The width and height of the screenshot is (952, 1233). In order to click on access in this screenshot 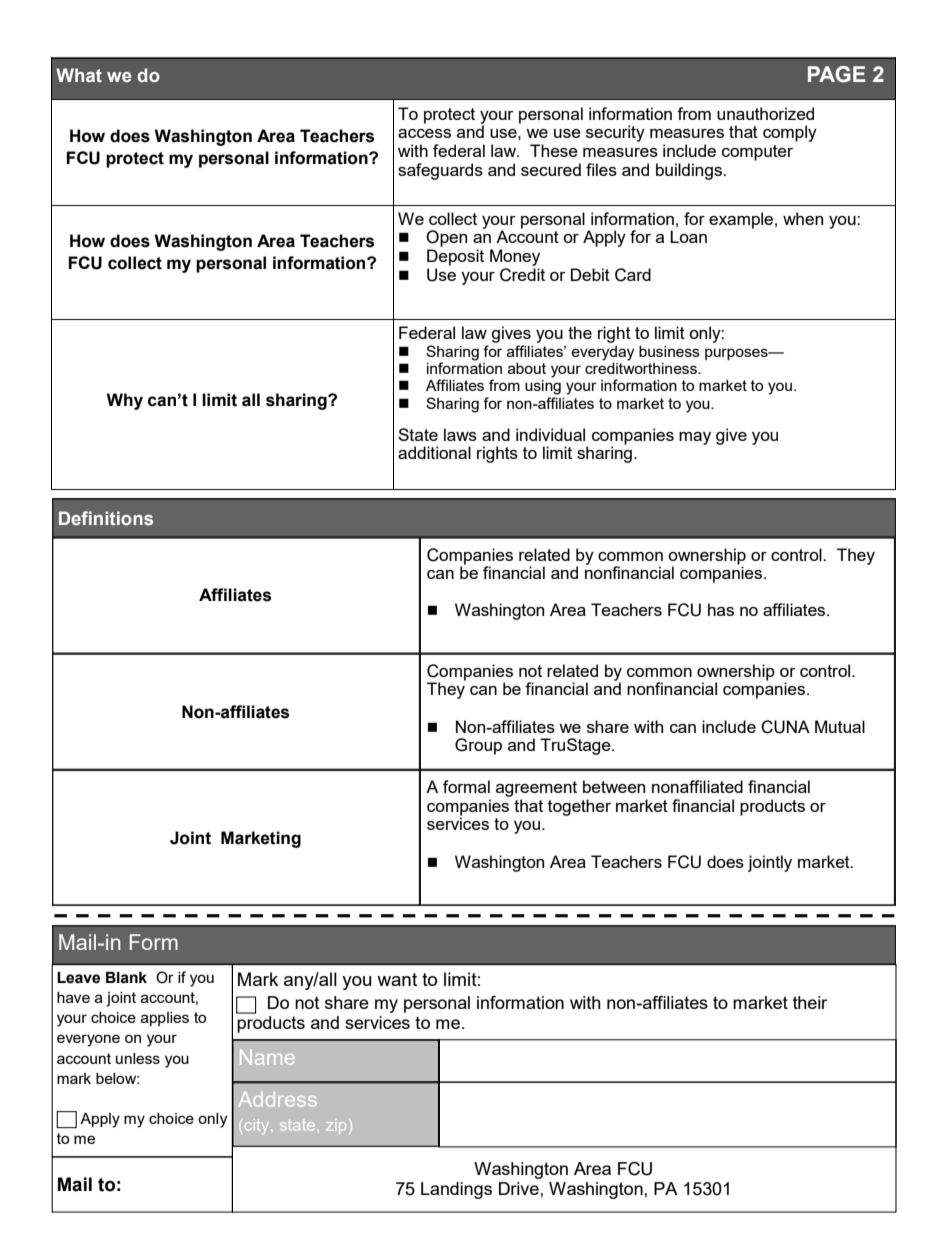, I will do `click(424, 133)`.
